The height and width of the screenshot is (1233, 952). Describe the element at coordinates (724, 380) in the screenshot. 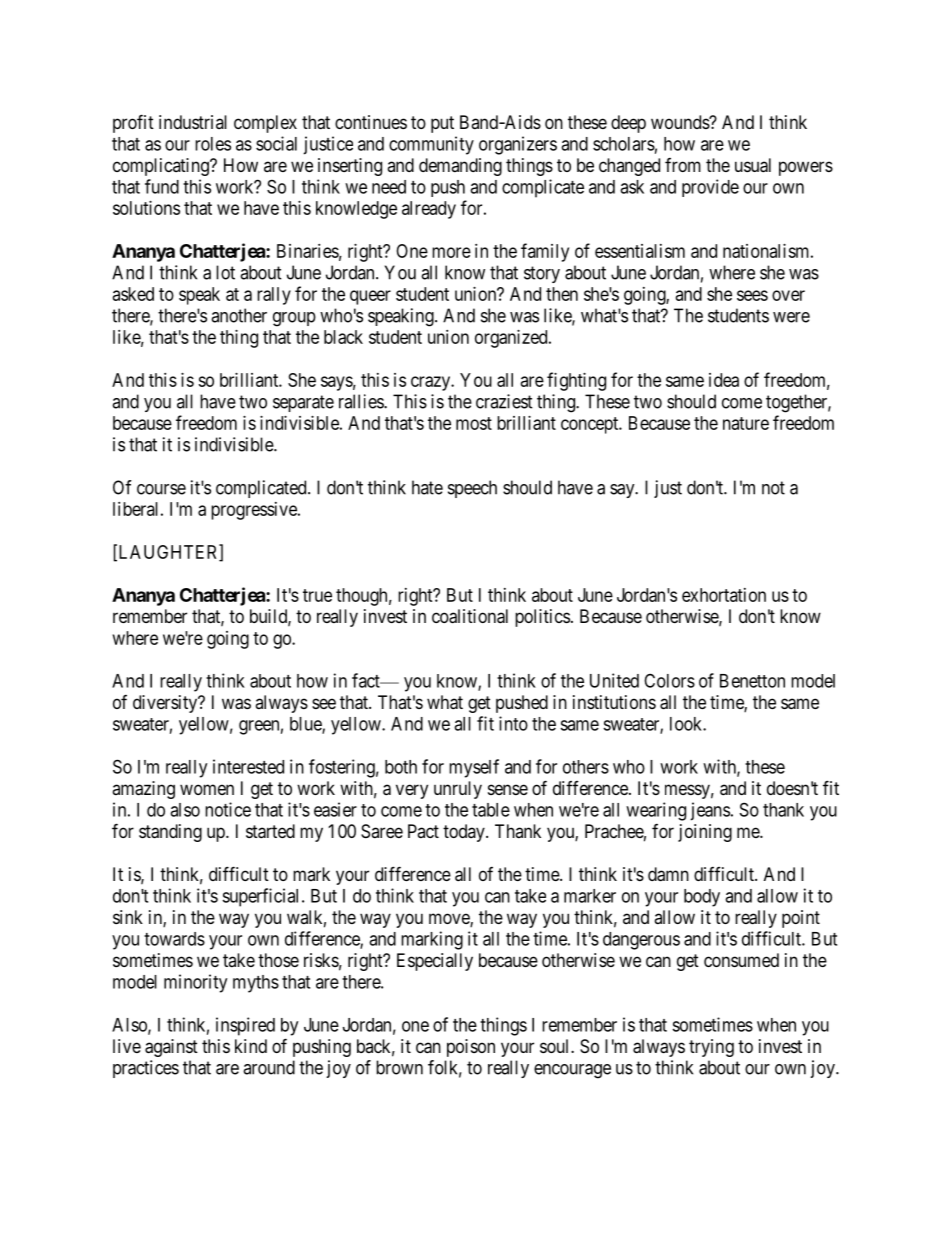

I see `idea` at that location.
